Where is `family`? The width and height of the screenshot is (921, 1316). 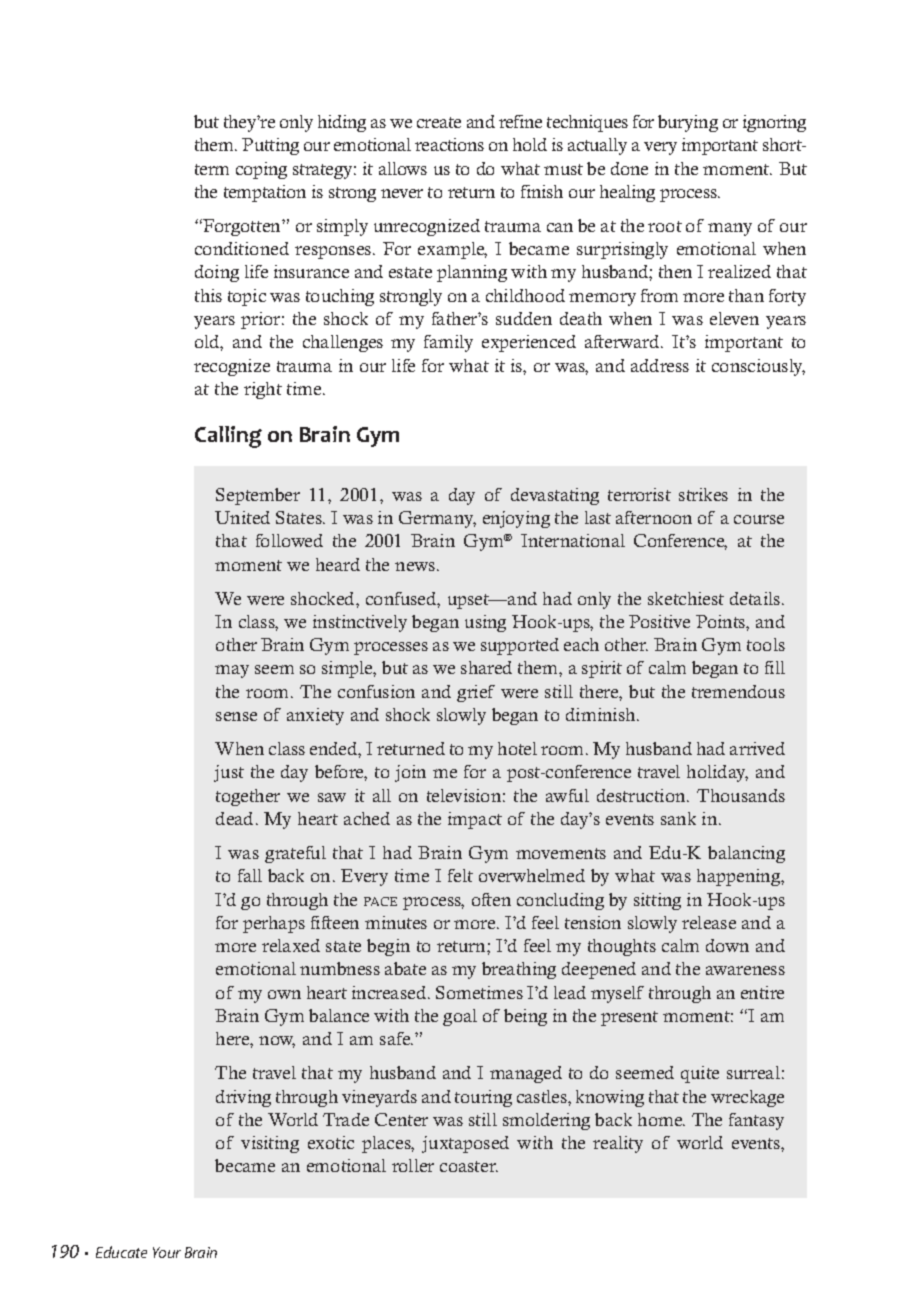 family is located at coordinates (448, 343).
